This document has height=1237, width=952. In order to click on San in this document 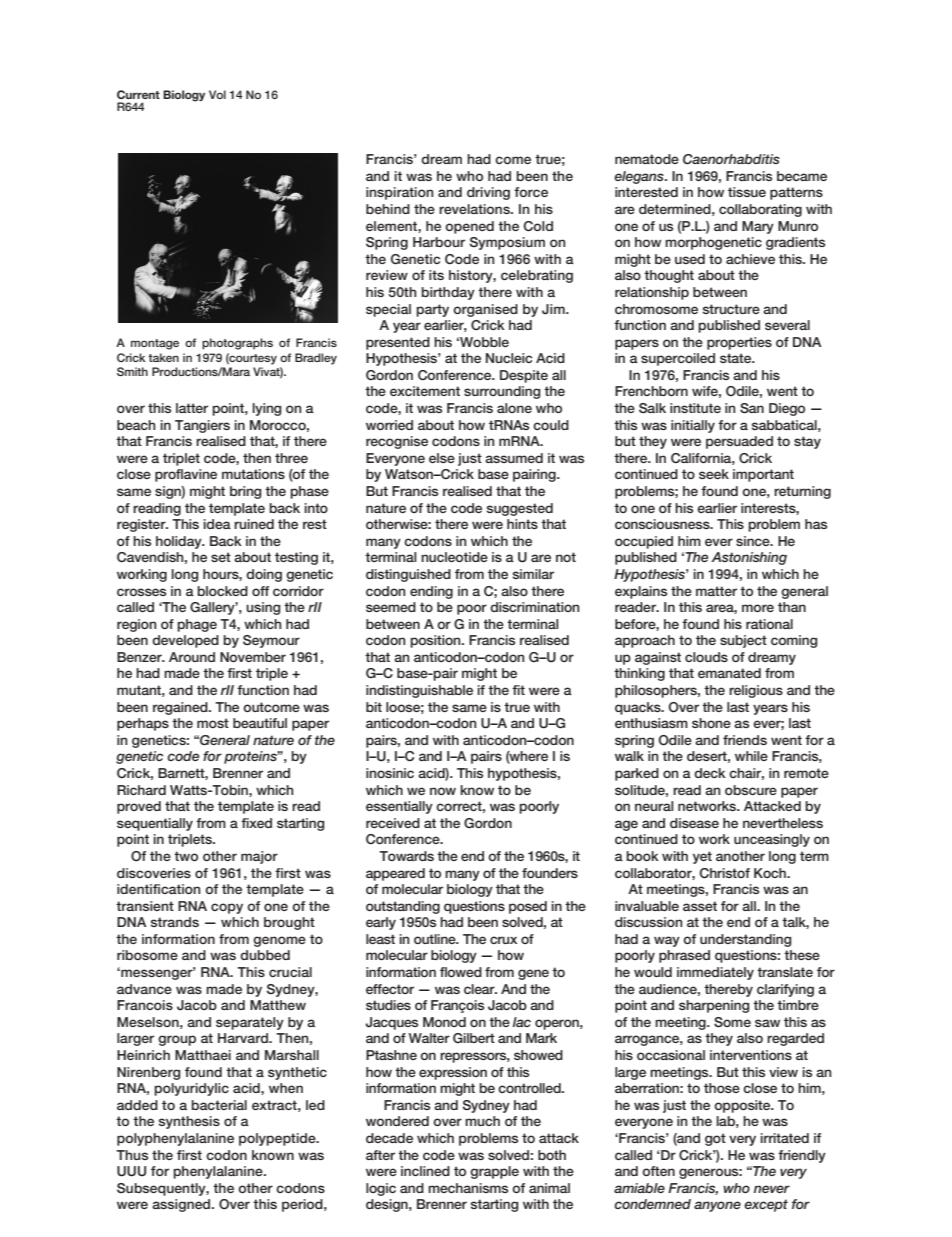, I will do `click(752, 408)`.
